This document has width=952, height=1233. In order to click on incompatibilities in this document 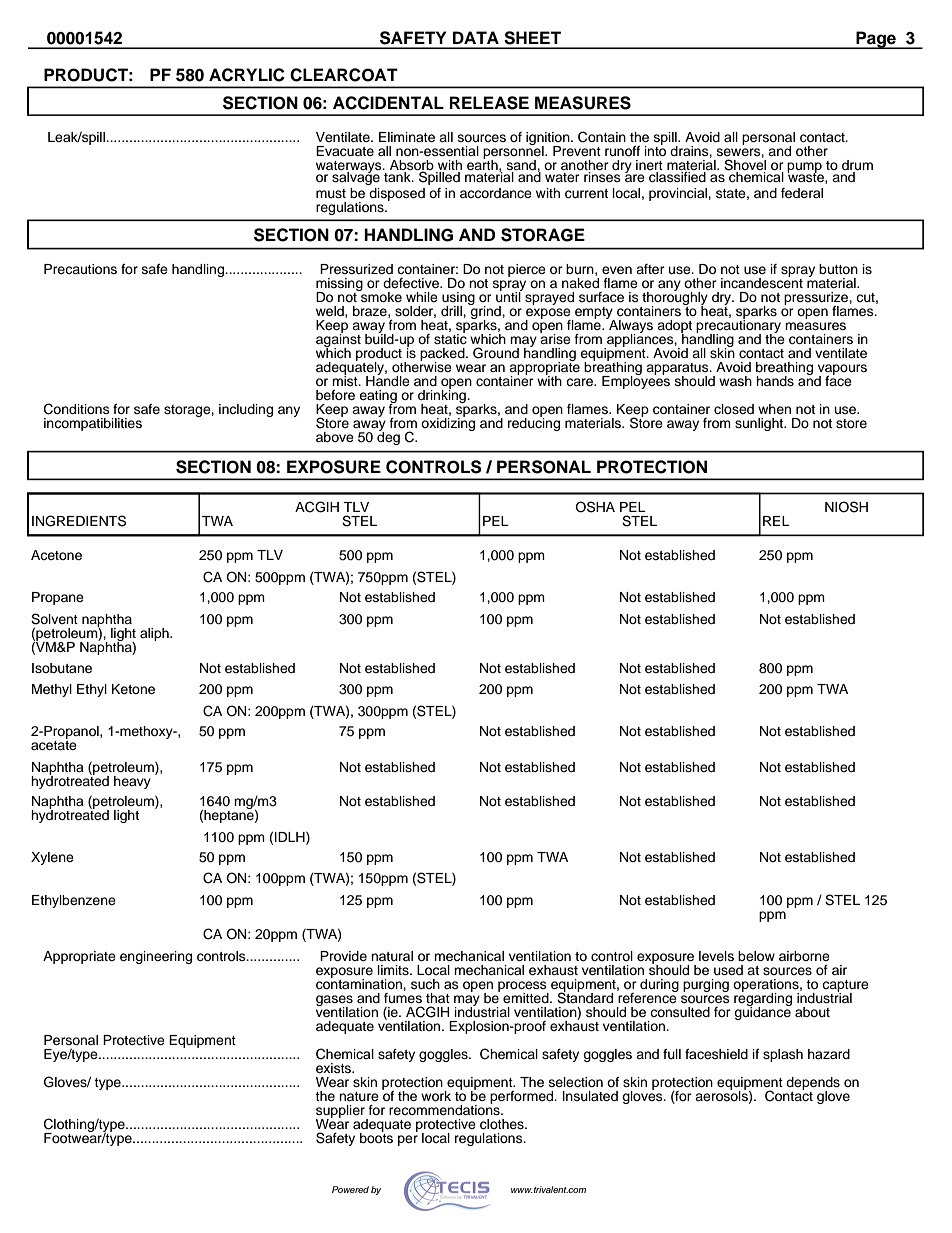, I will do `click(93, 424)`.
